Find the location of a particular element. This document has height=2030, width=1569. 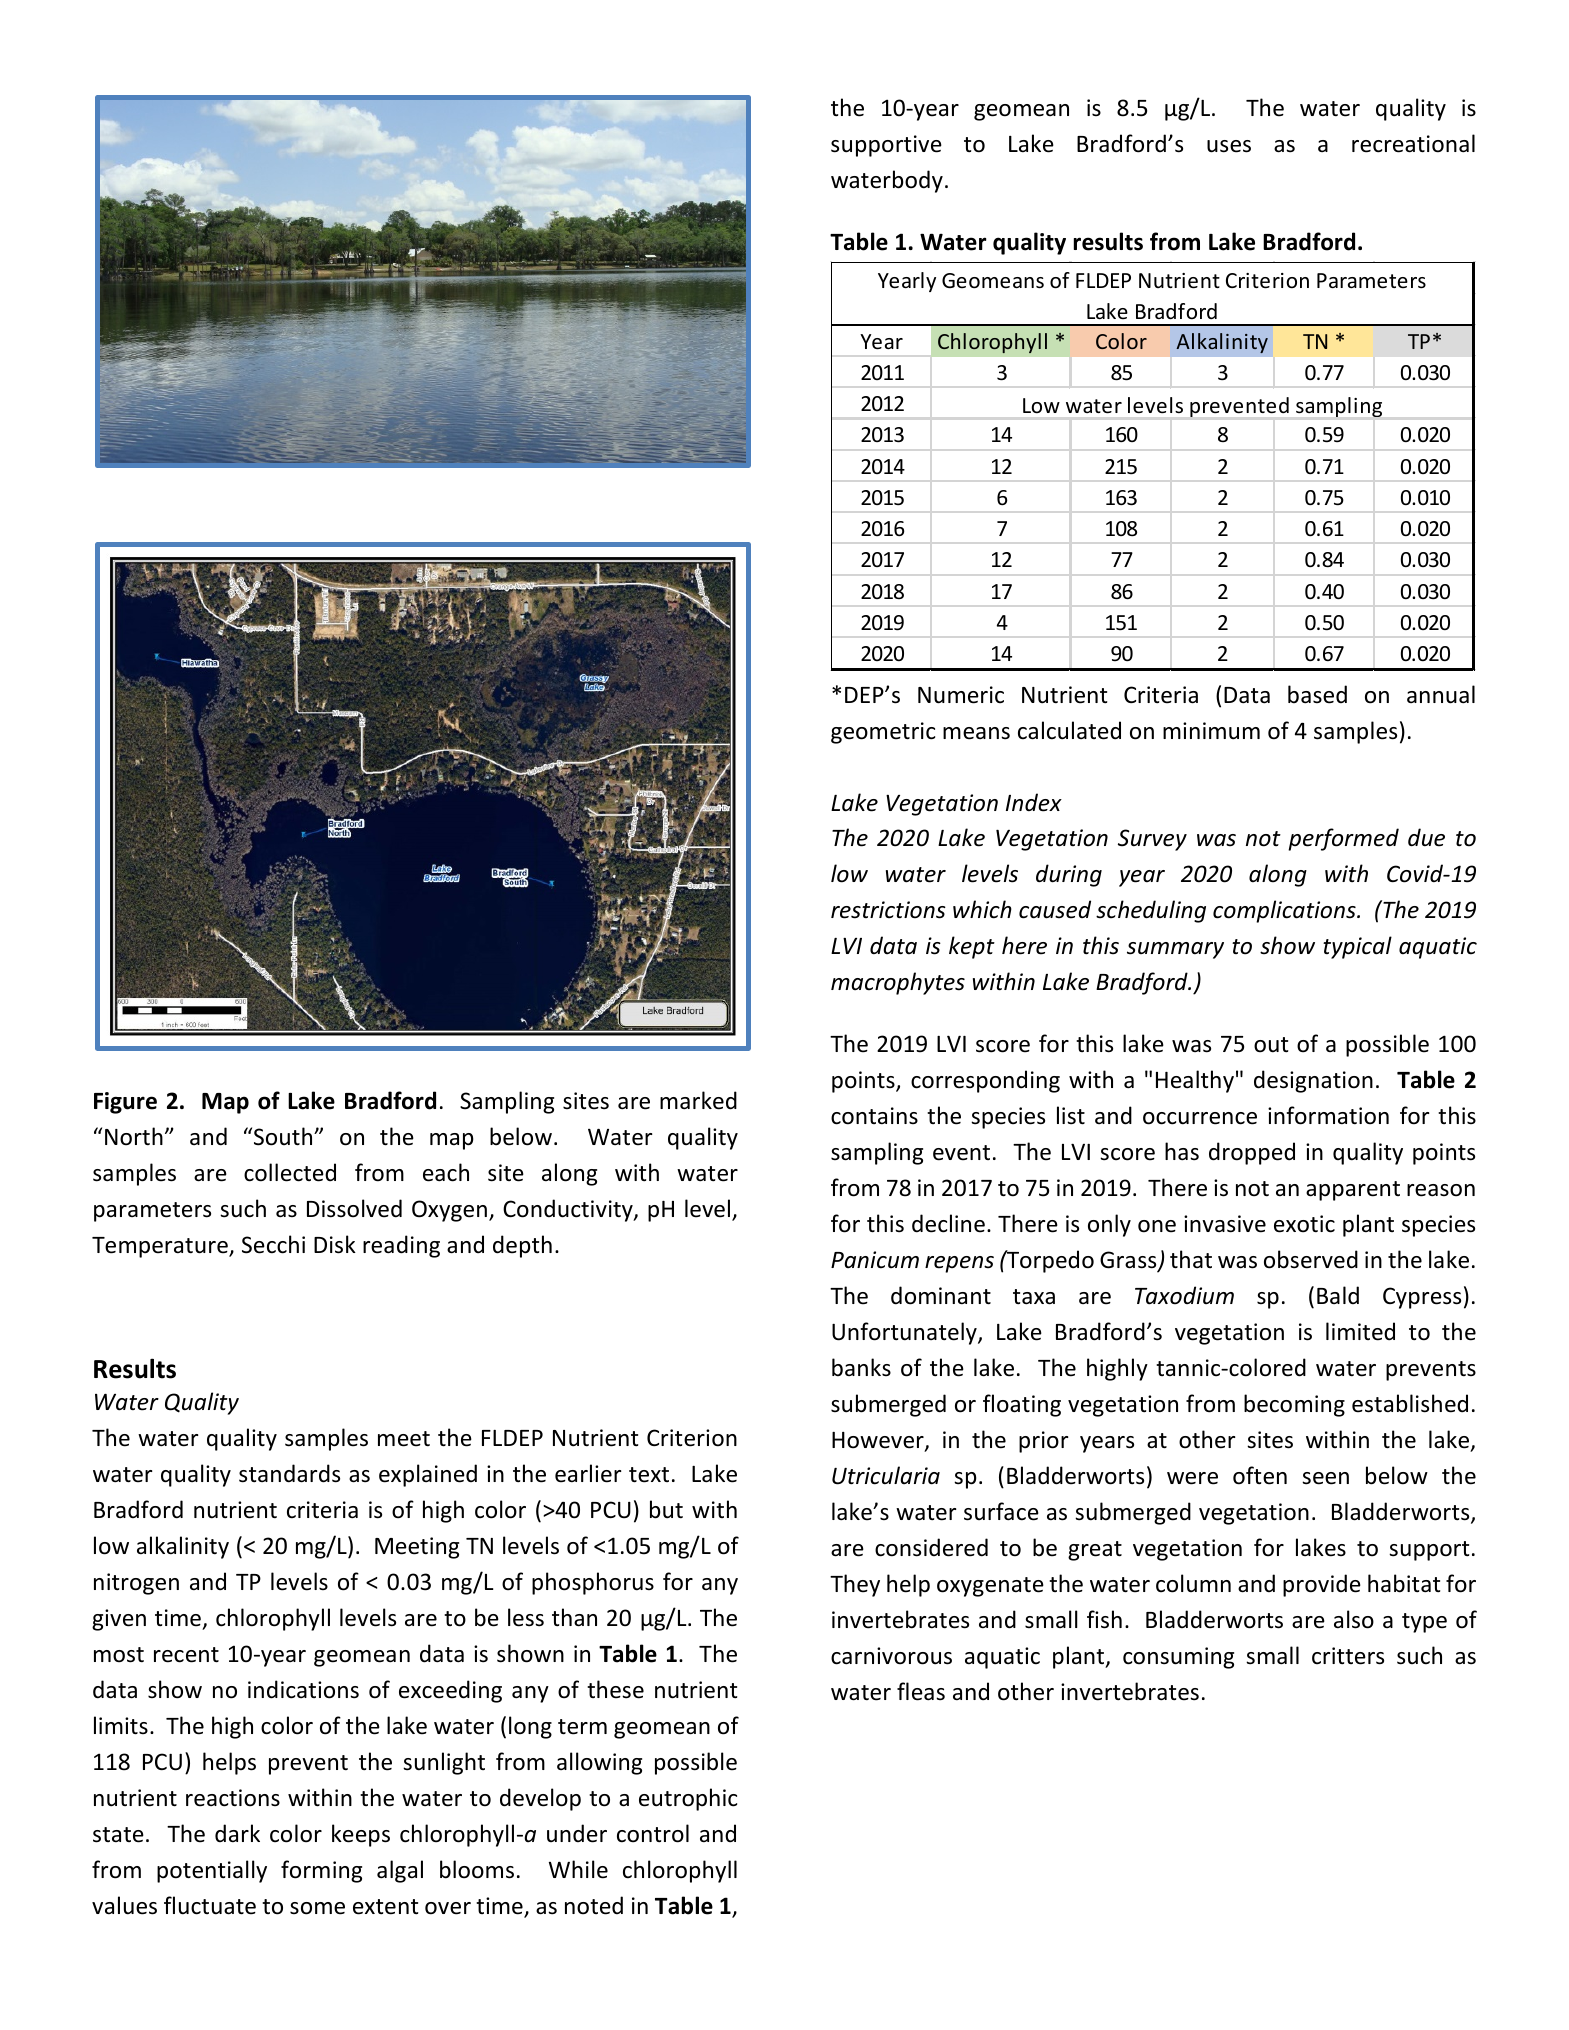

critters is located at coordinates (1348, 1656).
